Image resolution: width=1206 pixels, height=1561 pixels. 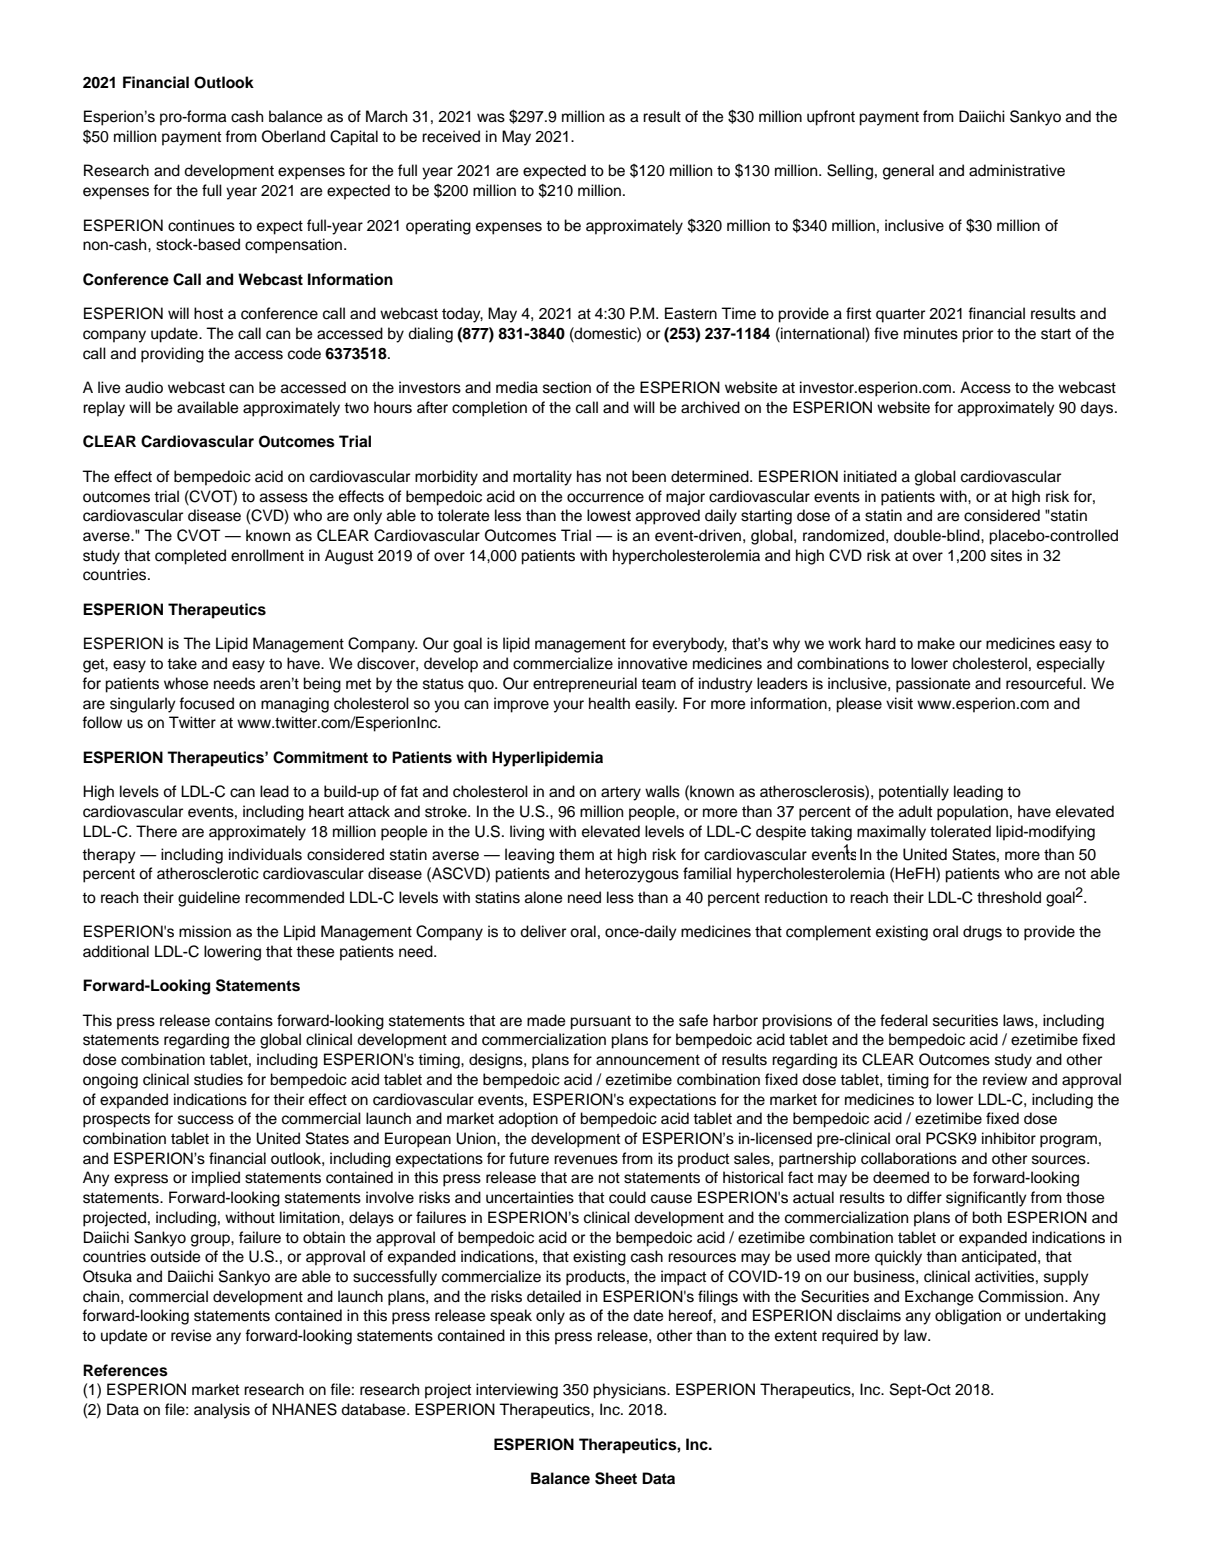 I want to click on administrative, so click(x=1017, y=170).
